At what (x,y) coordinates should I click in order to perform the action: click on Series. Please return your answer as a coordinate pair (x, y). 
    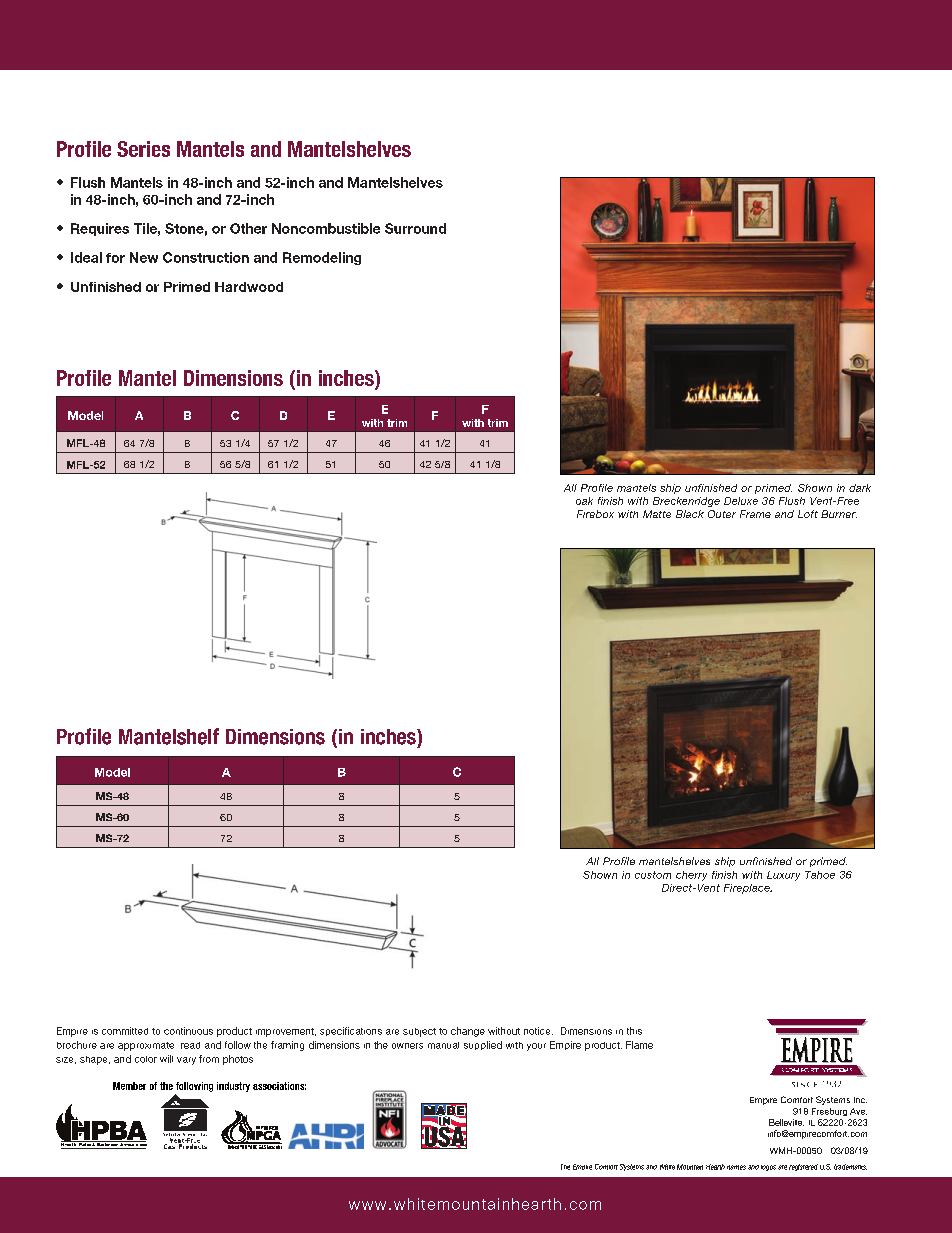
    Looking at the image, I should click on (143, 149).
